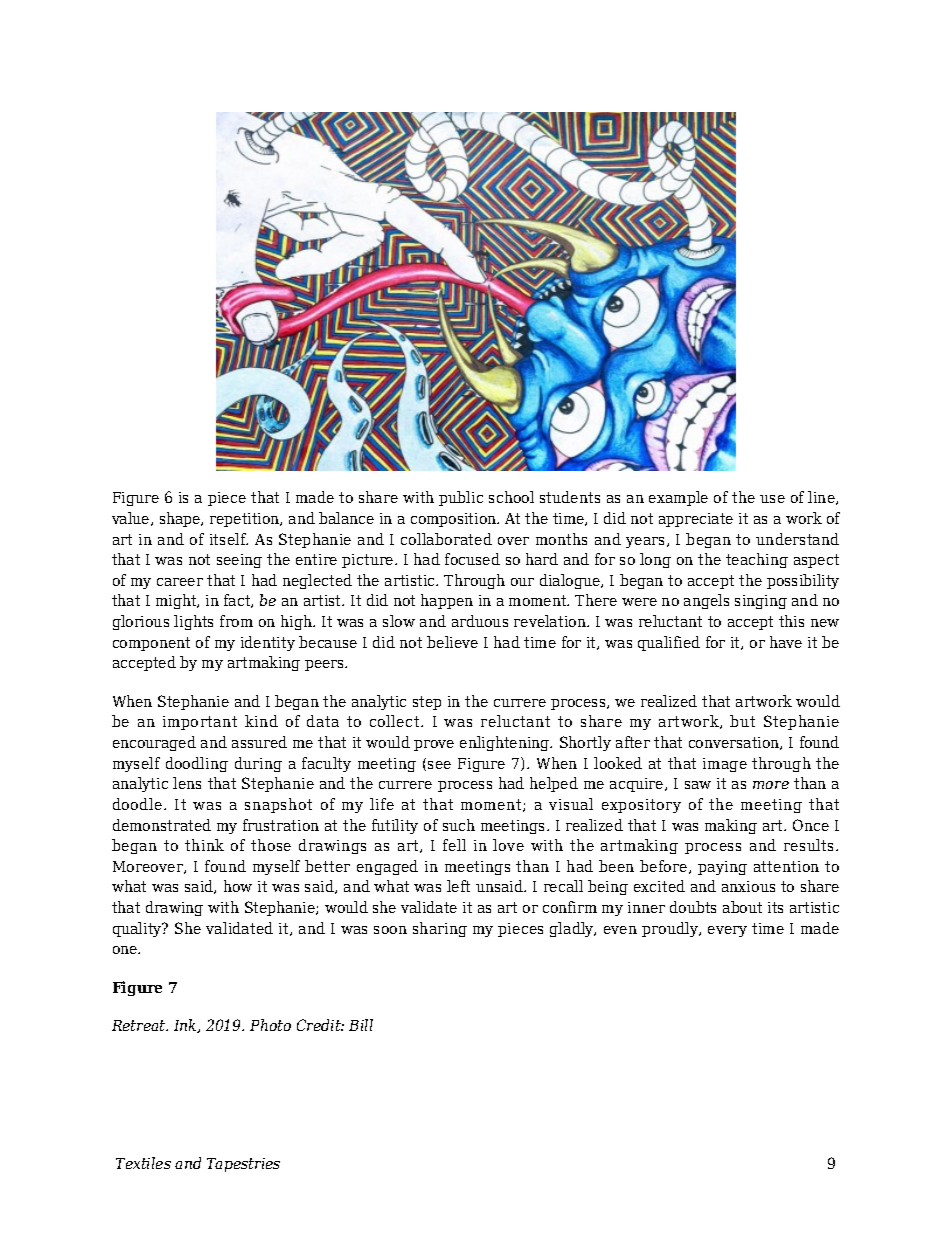  What do you see at coordinates (455, 520) in the screenshot?
I see `composition` at bounding box center [455, 520].
